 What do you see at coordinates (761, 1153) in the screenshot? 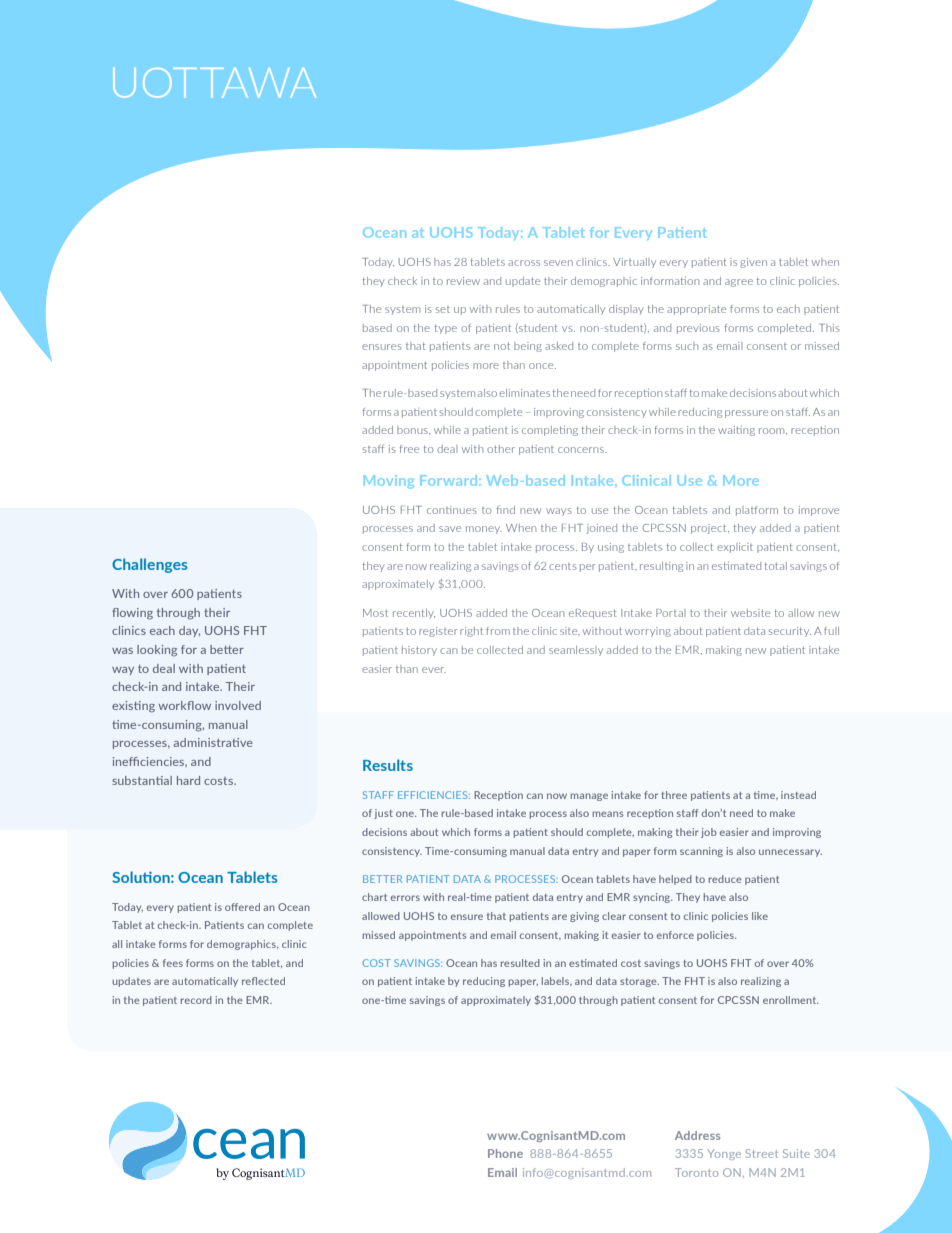
I see `Street` at bounding box center [761, 1153].
